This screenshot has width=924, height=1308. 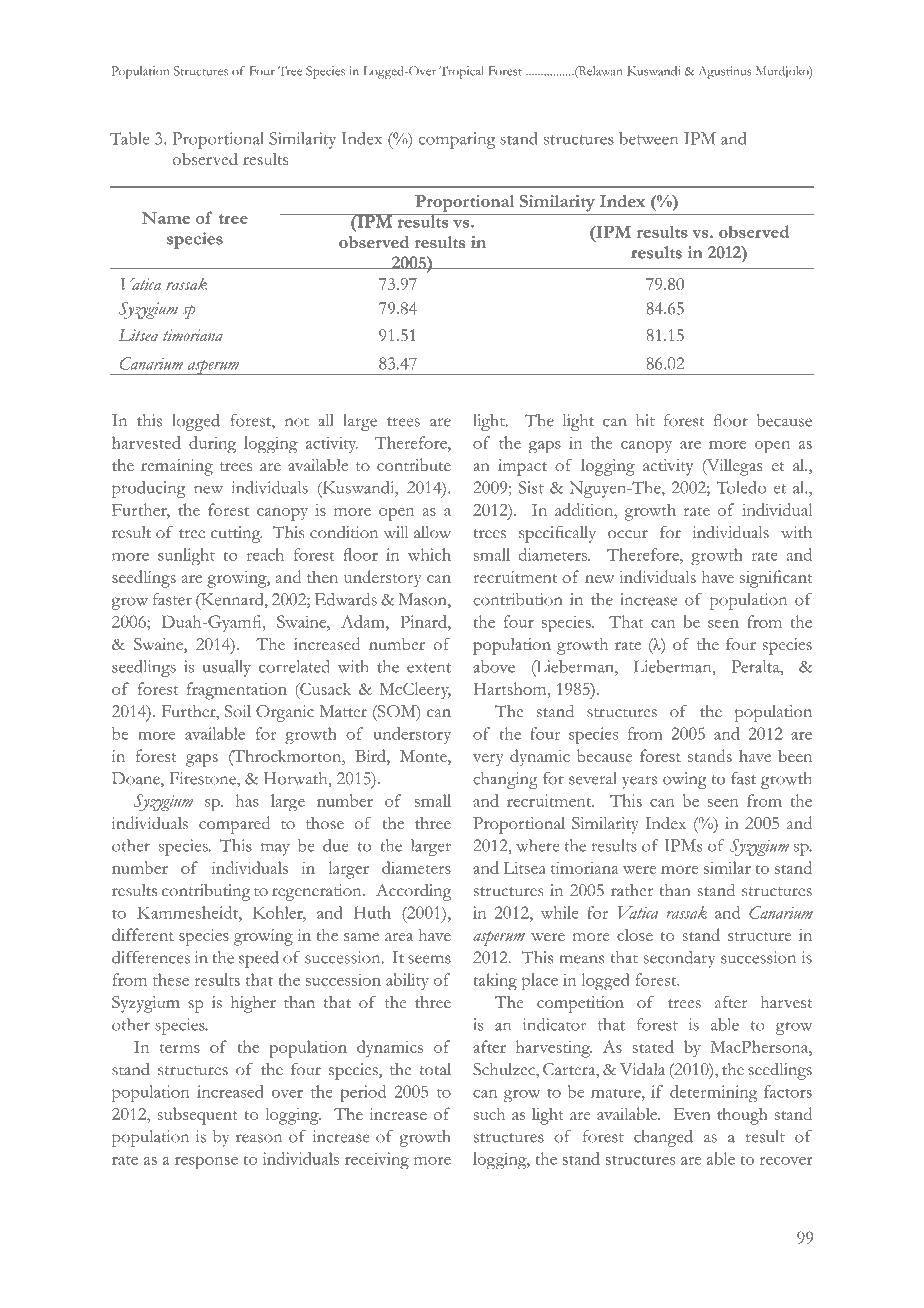 I want to click on Firestone, so click(x=203, y=778).
